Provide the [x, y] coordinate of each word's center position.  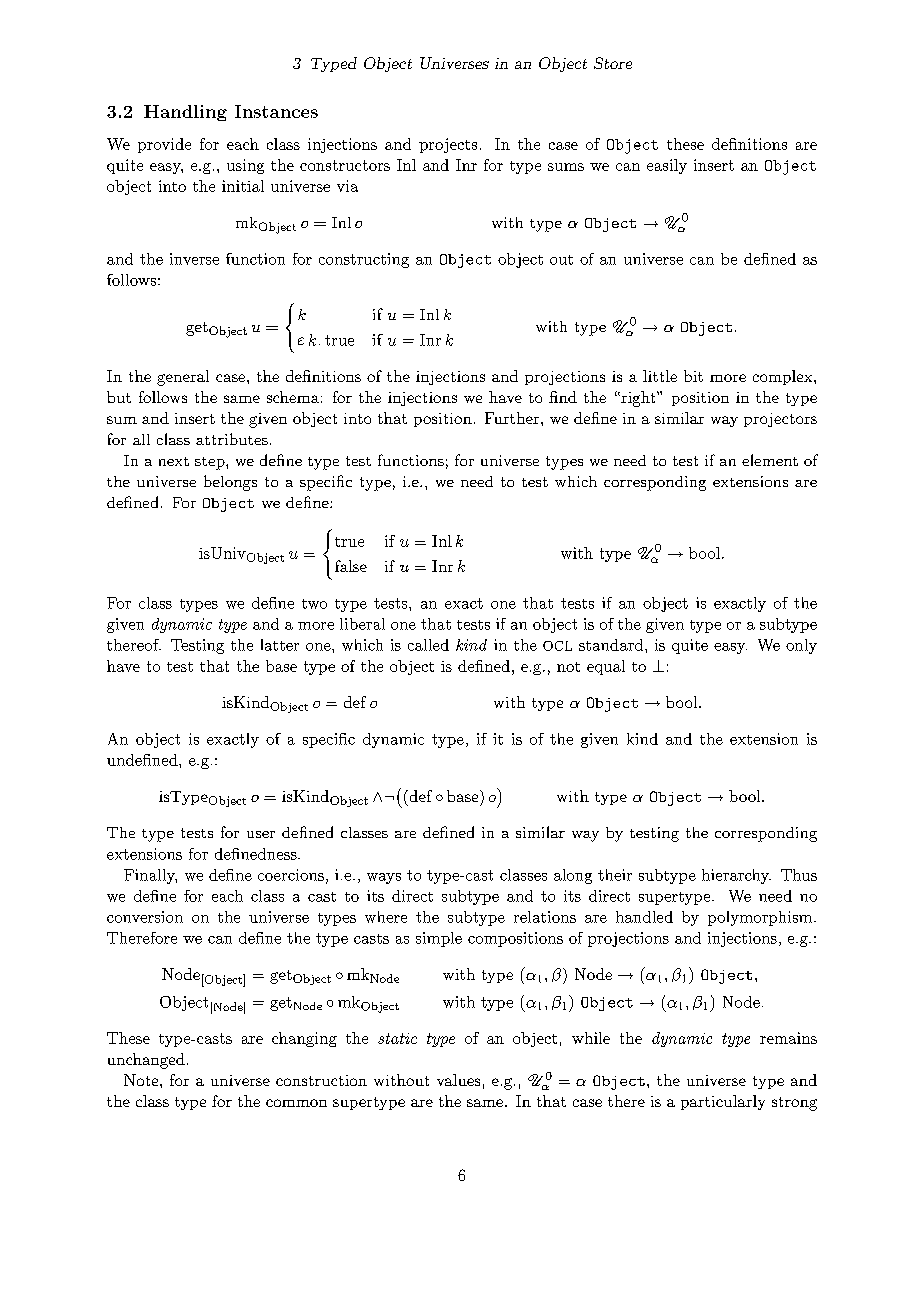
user [261, 834]
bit [693, 376]
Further [513, 418]
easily [667, 166]
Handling [185, 113]
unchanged [146, 1061]
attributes [232, 439]
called [428, 645]
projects [448, 145]
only [801, 646]
